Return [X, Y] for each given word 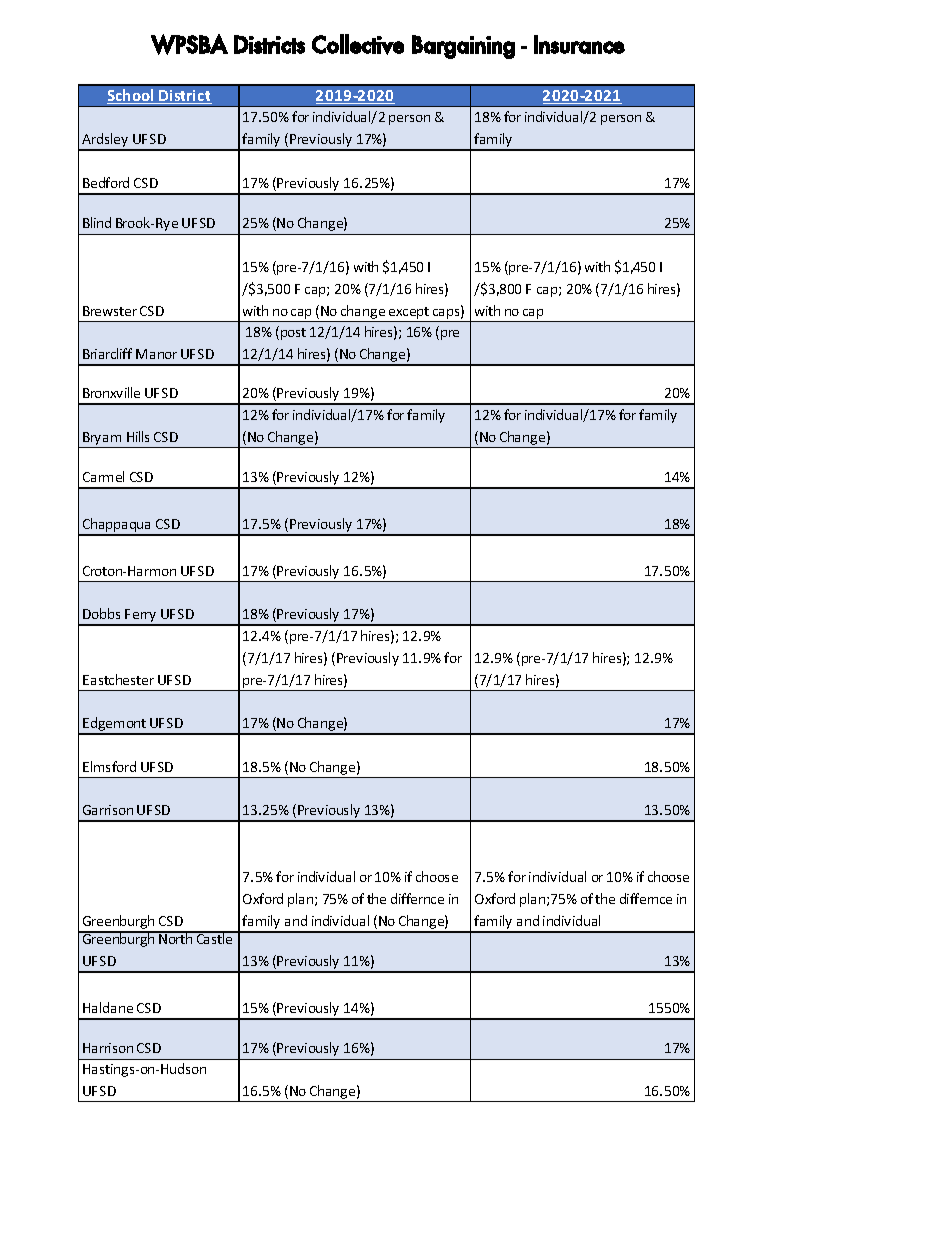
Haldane [108, 1007]
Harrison [108, 1048]
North [176, 938]
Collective [358, 44]
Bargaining [463, 47]
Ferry [141, 617]
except [409, 313]
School [132, 96]
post [293, 334]
